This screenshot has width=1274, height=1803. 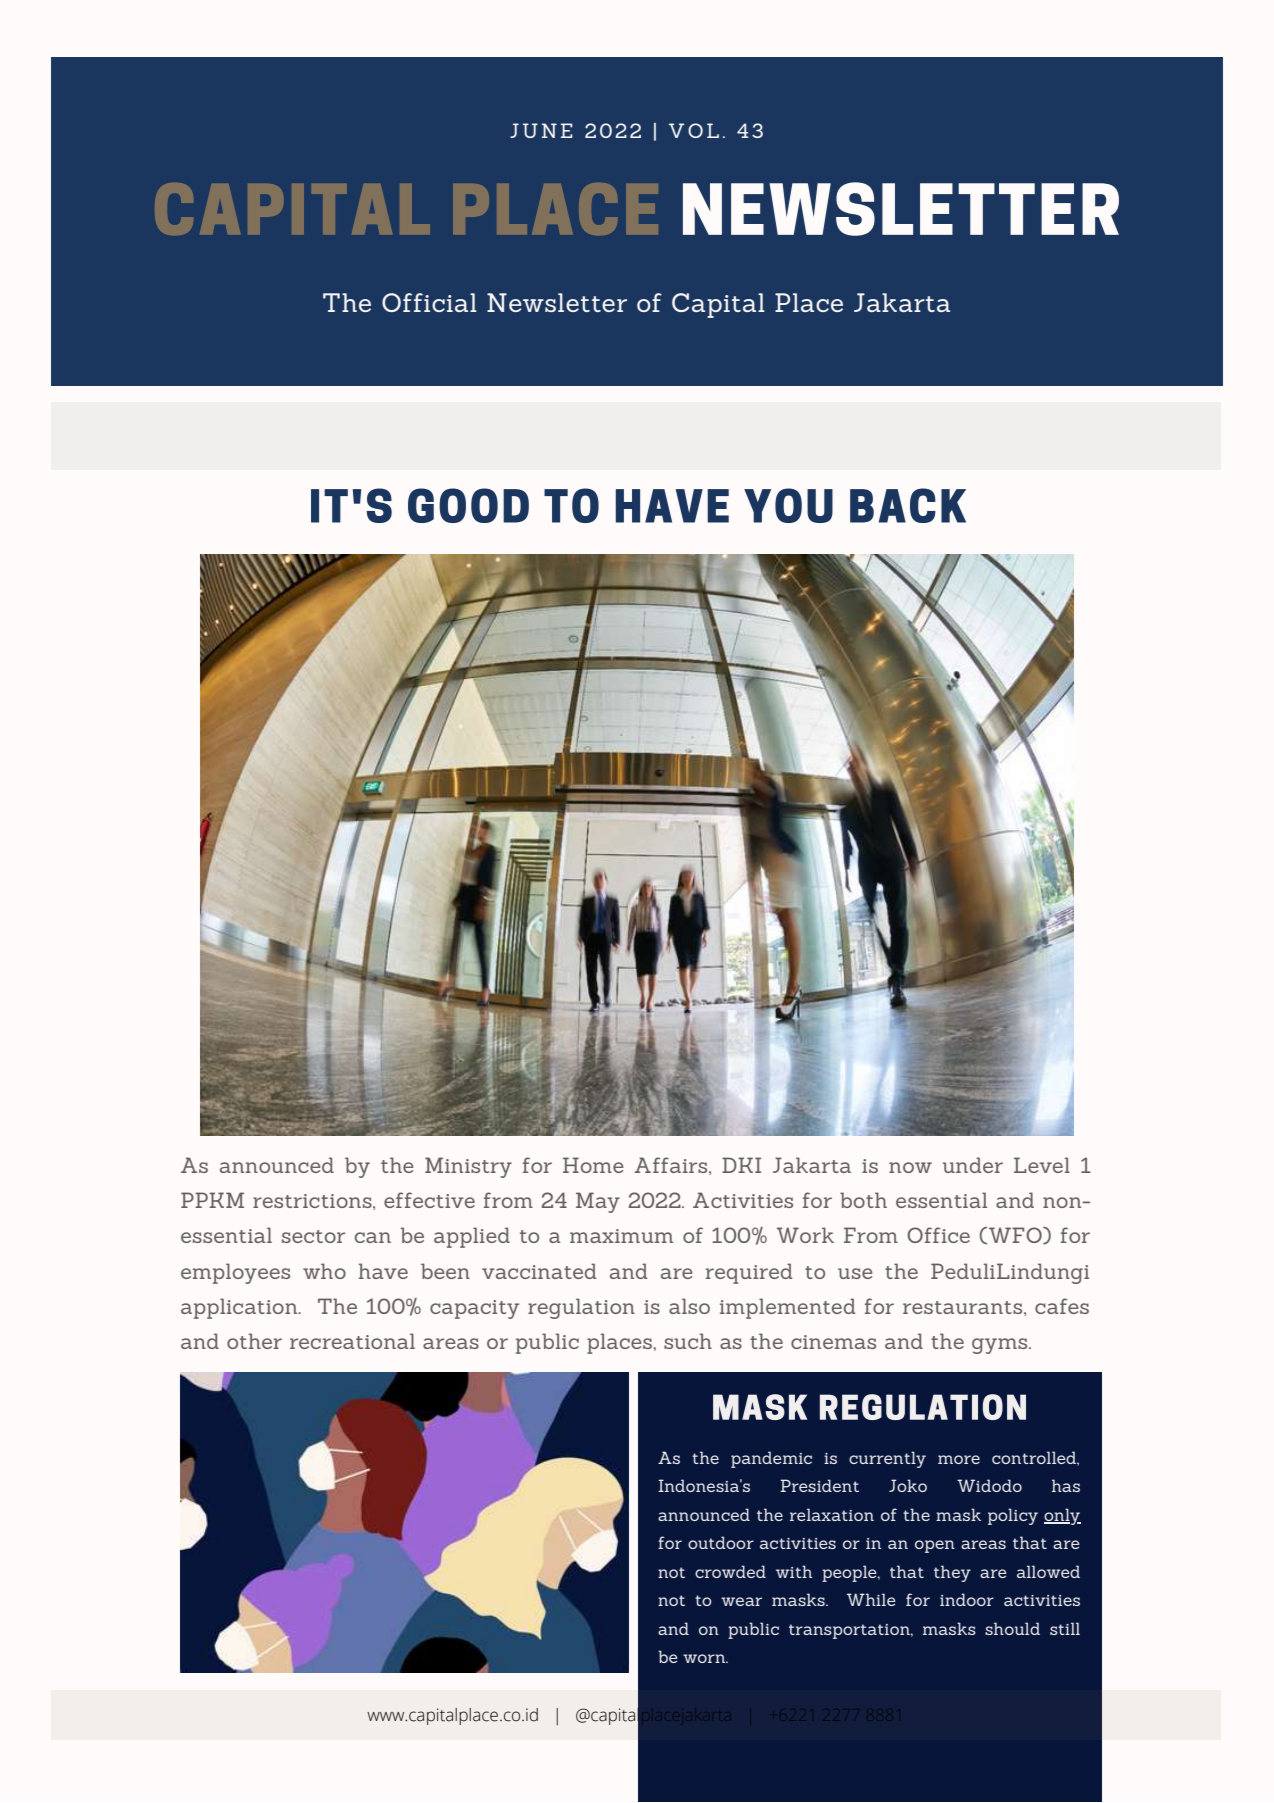 I want to click on VOL, so click(x=694, y=130).
